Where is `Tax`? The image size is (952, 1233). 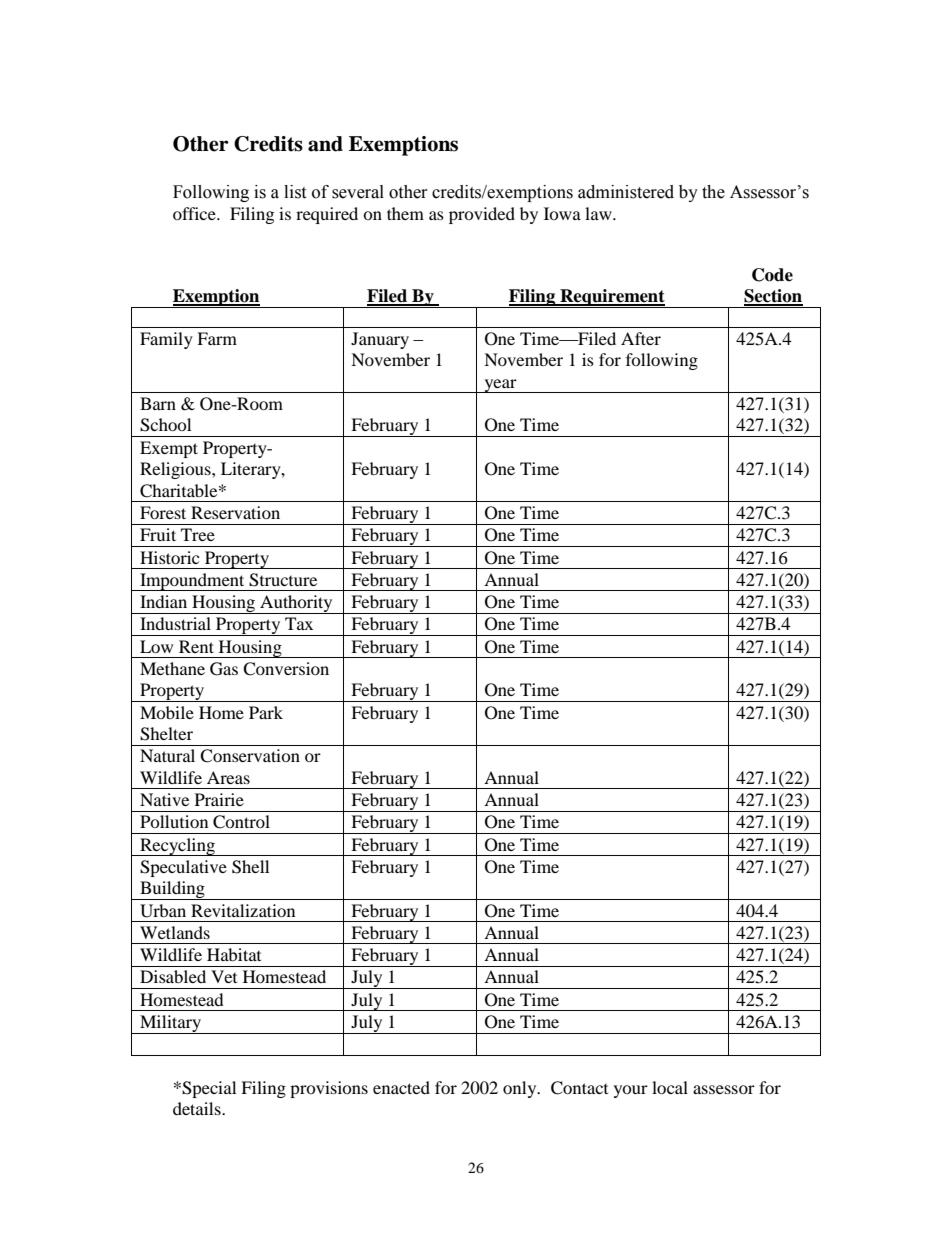 Tax is located at coordinates (299, 623).
